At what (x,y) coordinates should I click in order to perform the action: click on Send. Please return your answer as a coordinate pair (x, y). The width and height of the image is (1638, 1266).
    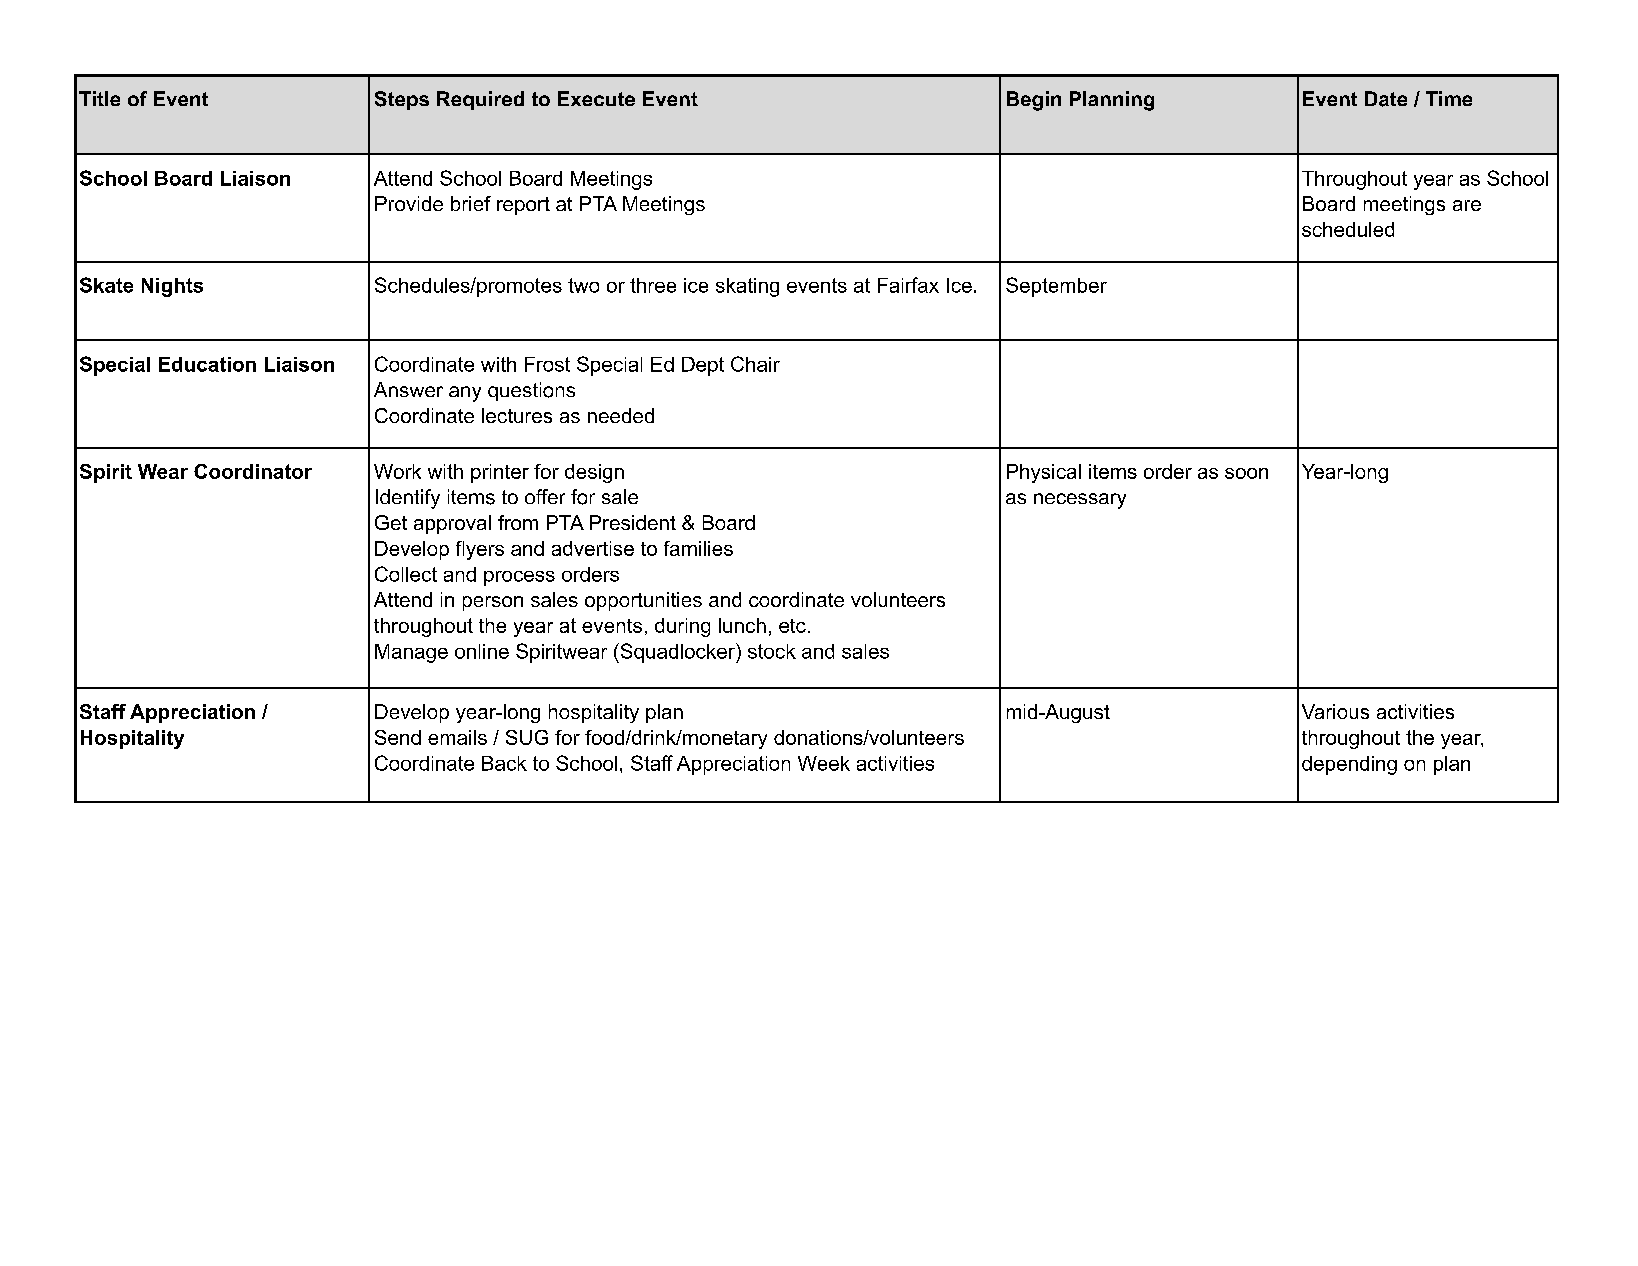
    Looking at the image, I should click on (398, 737).
